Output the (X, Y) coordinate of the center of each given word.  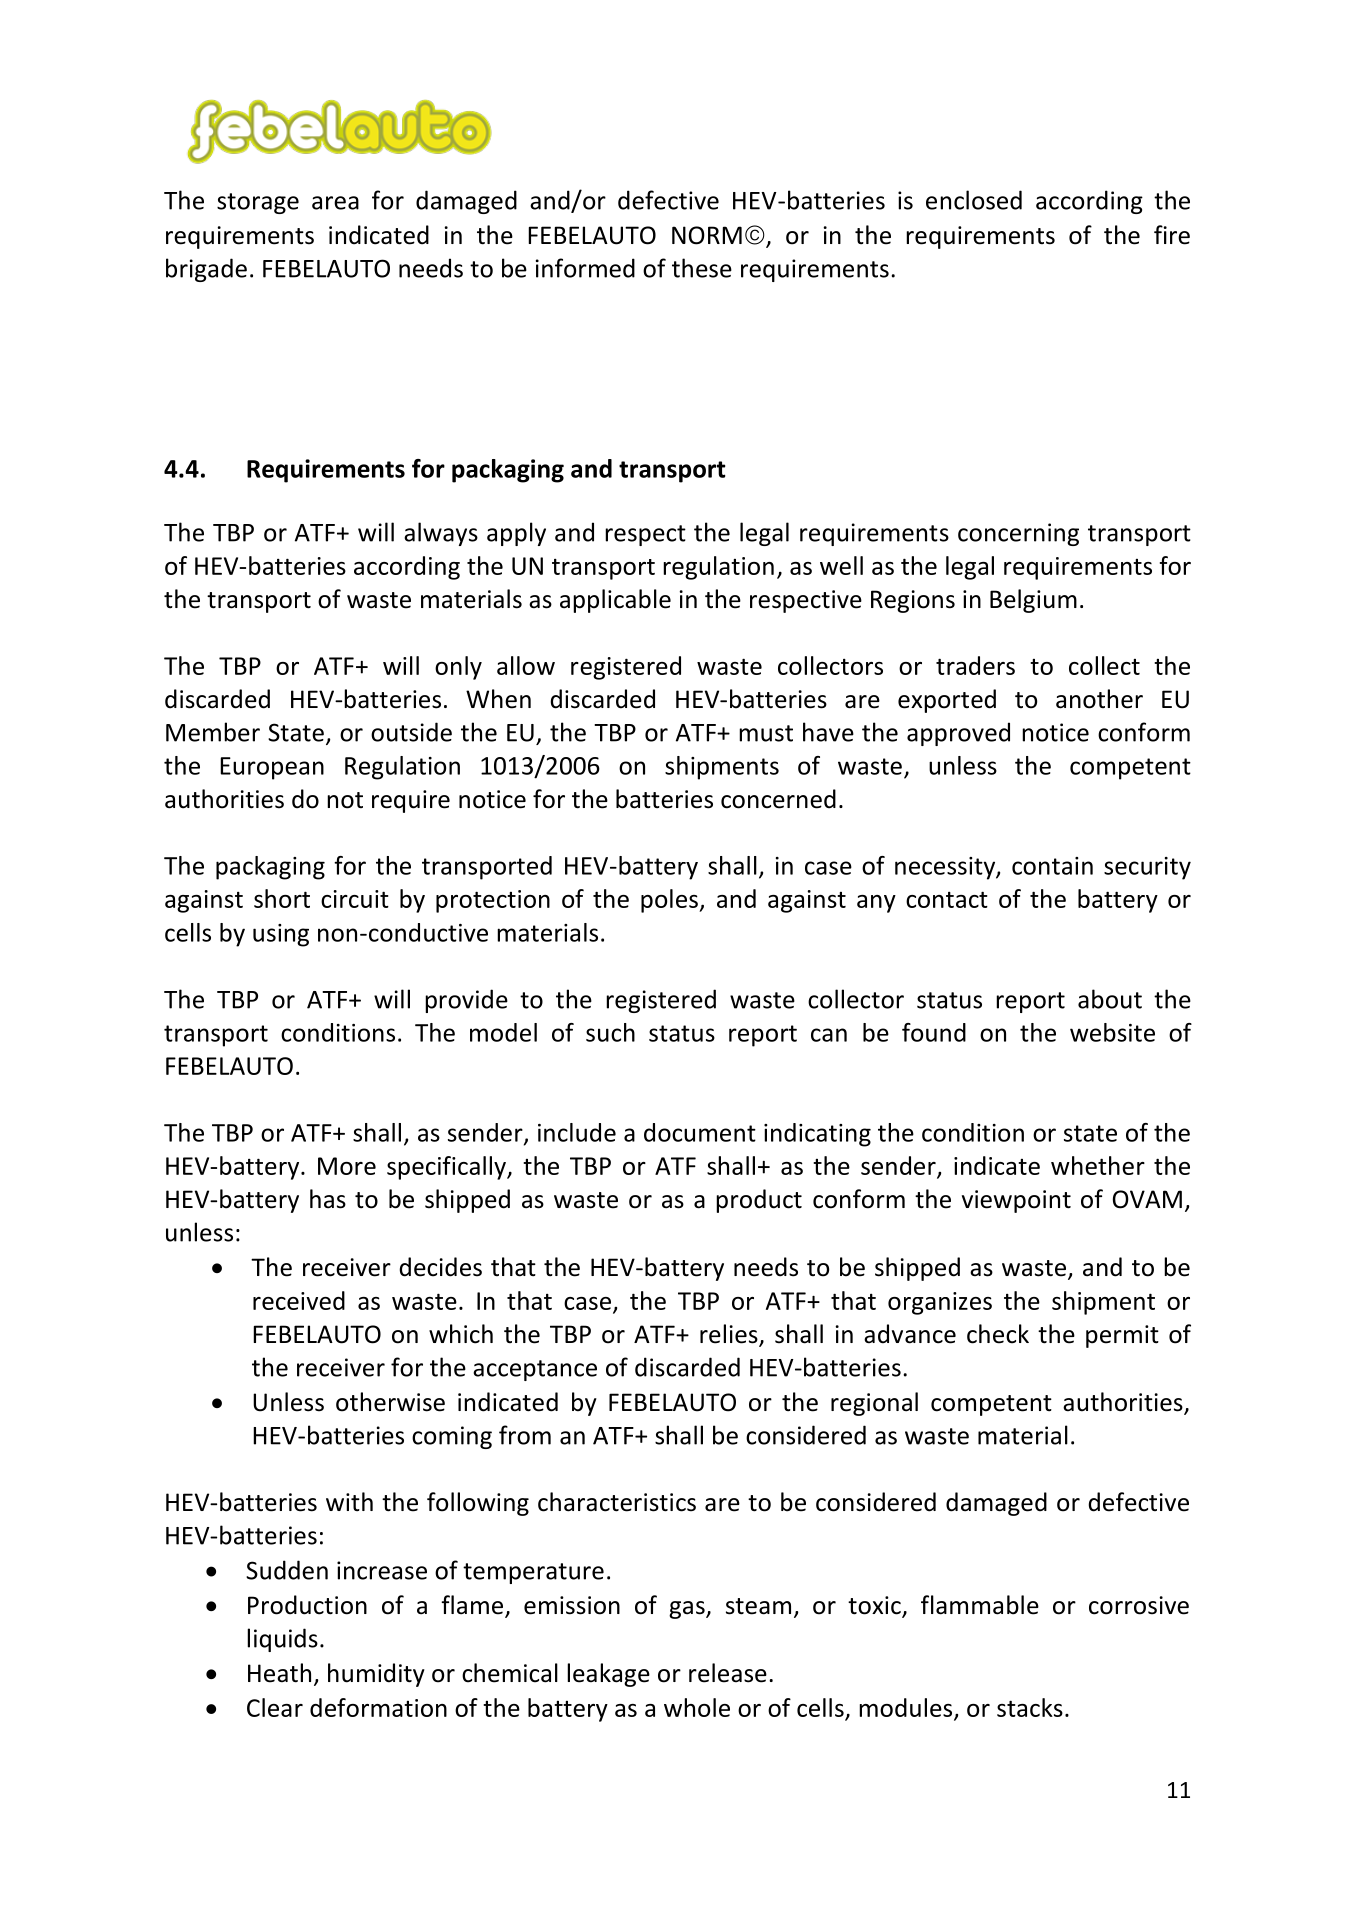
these (702, 268)
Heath (279, 1673)
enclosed (974, 200)
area (335, 203)
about (1110, 999)
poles (670, 901)
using (281, 935)
